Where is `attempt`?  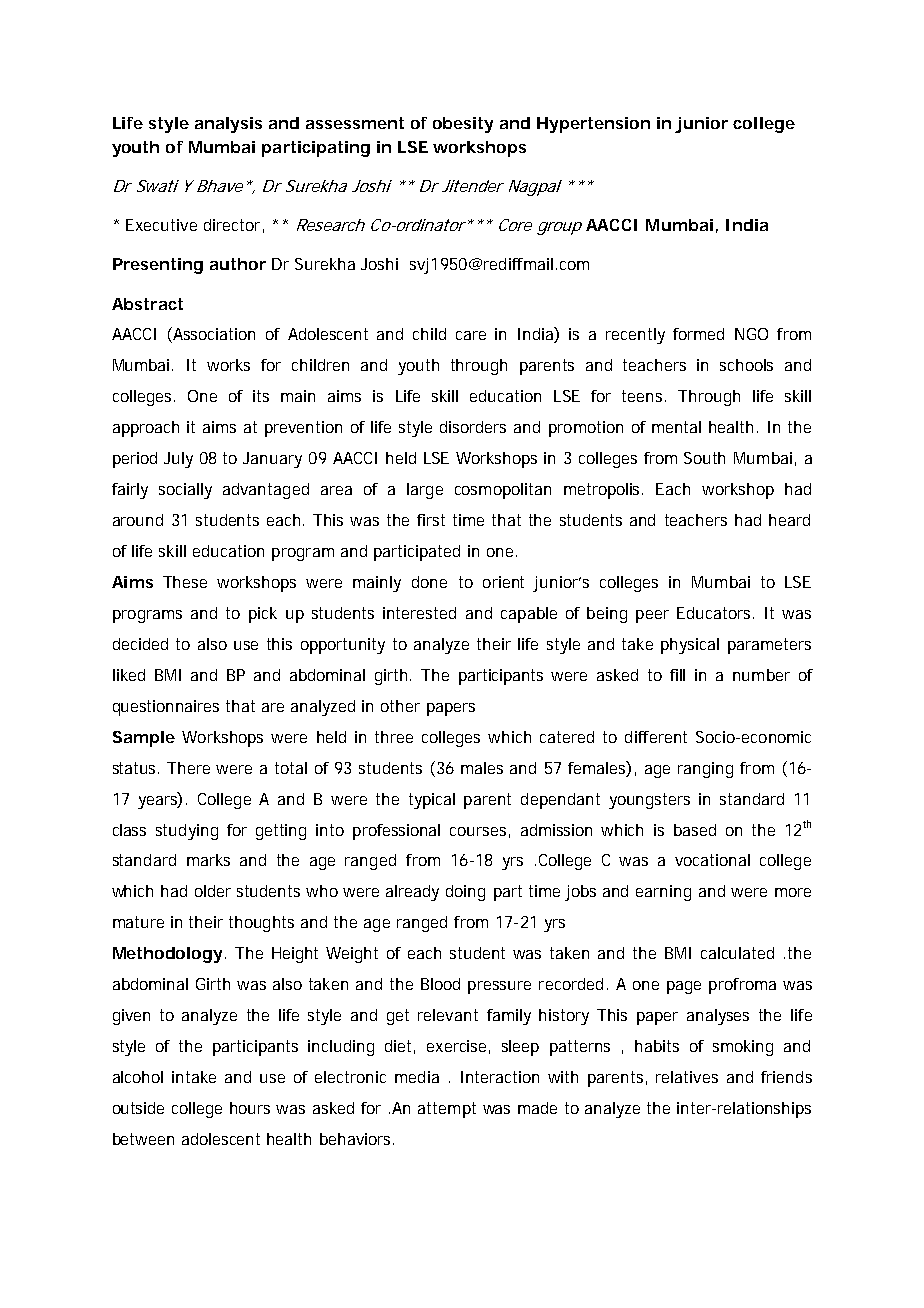
attempt is located at coordinates (447, 1110).
